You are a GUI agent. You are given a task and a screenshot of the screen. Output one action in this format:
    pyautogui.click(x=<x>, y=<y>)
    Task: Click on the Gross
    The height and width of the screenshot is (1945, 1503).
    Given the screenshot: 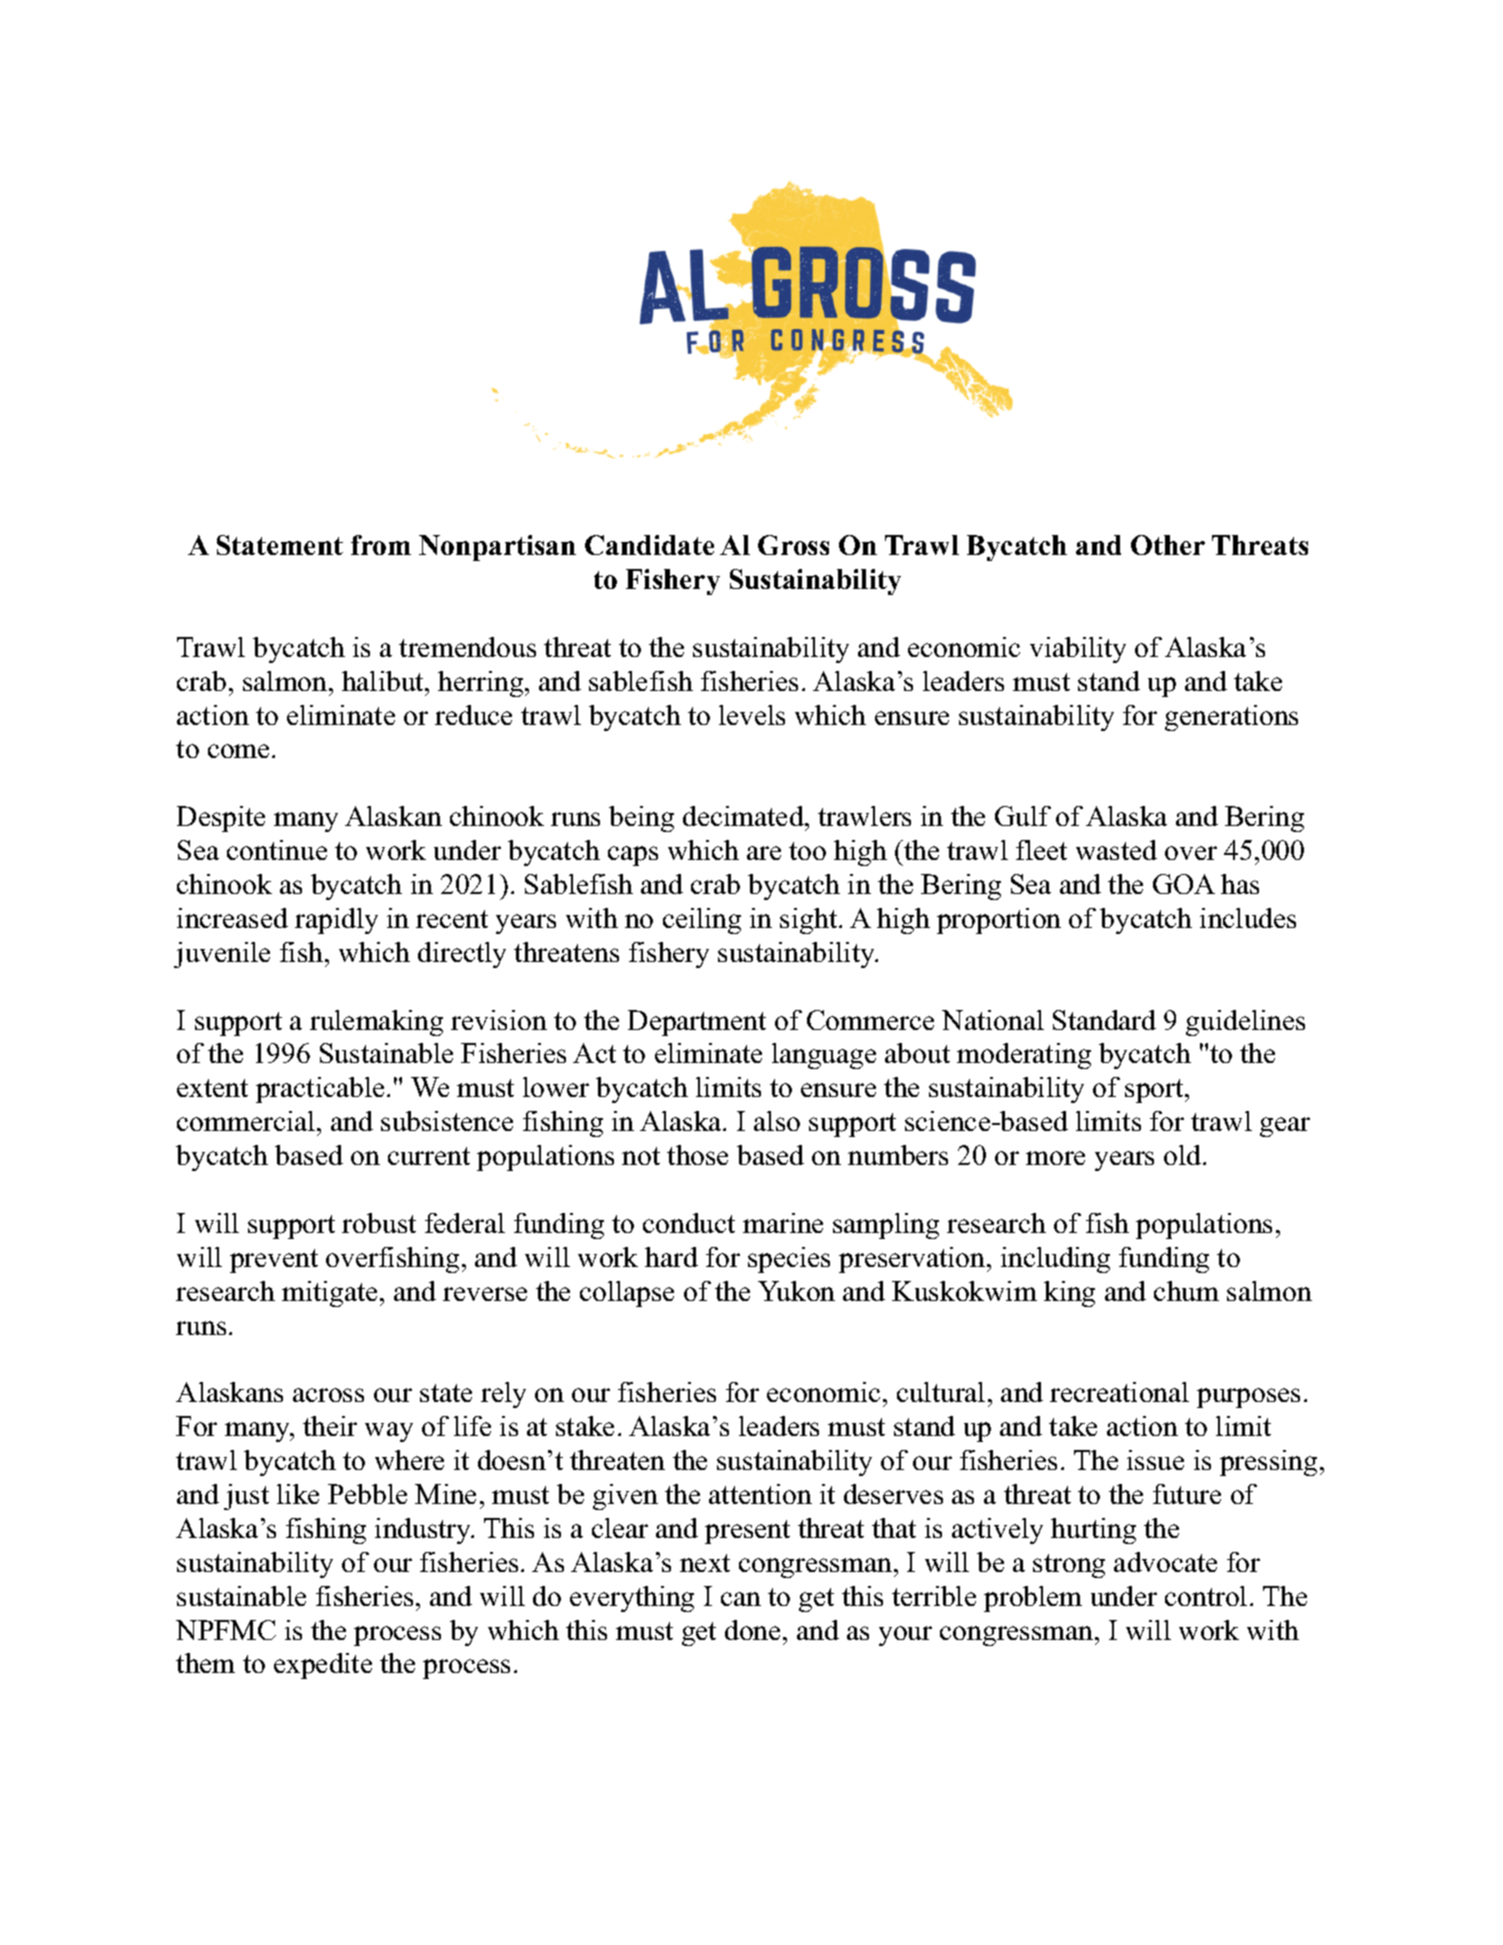 What is the action you would take?
    pyautogui.click(x=793, y=545)
